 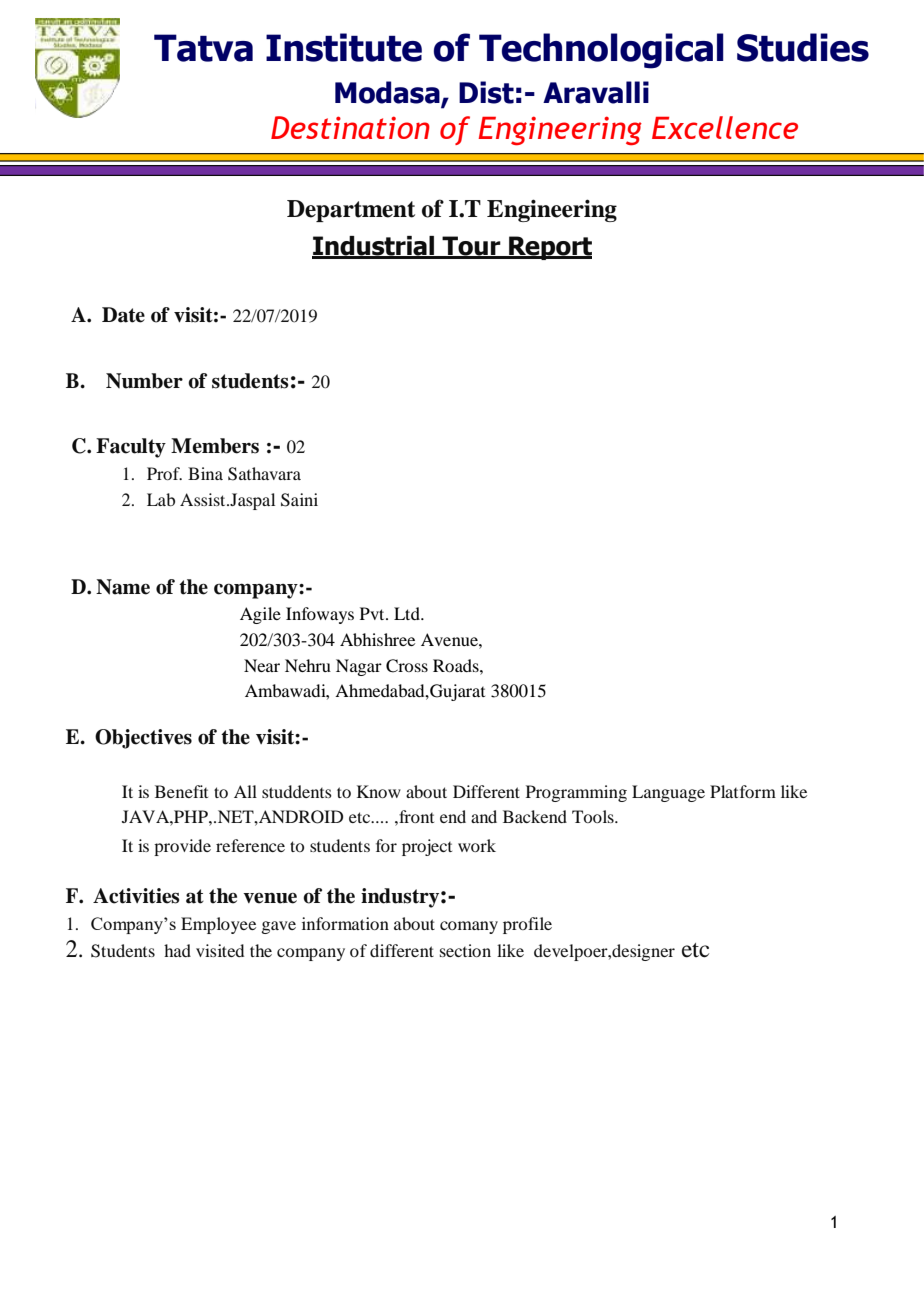 I want to click on section, so click(x=465, y=950).
